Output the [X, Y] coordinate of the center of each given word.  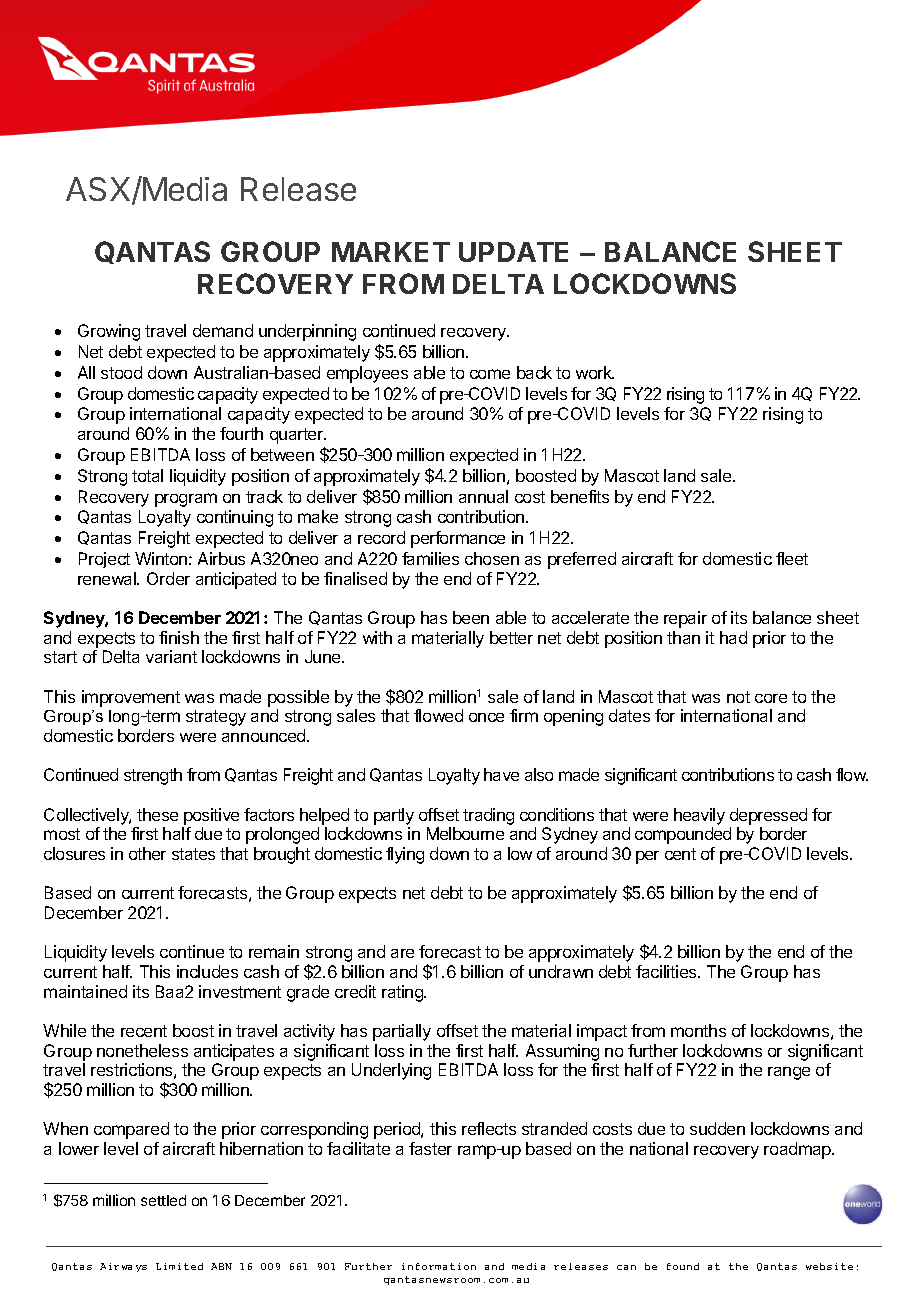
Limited [179, 1266]
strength [153, 776]
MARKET [391, 252]
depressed [768, 816]
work [595, 372]
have [501, 774]
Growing [109, 332]
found [683, 1266]
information [439, 1266]
